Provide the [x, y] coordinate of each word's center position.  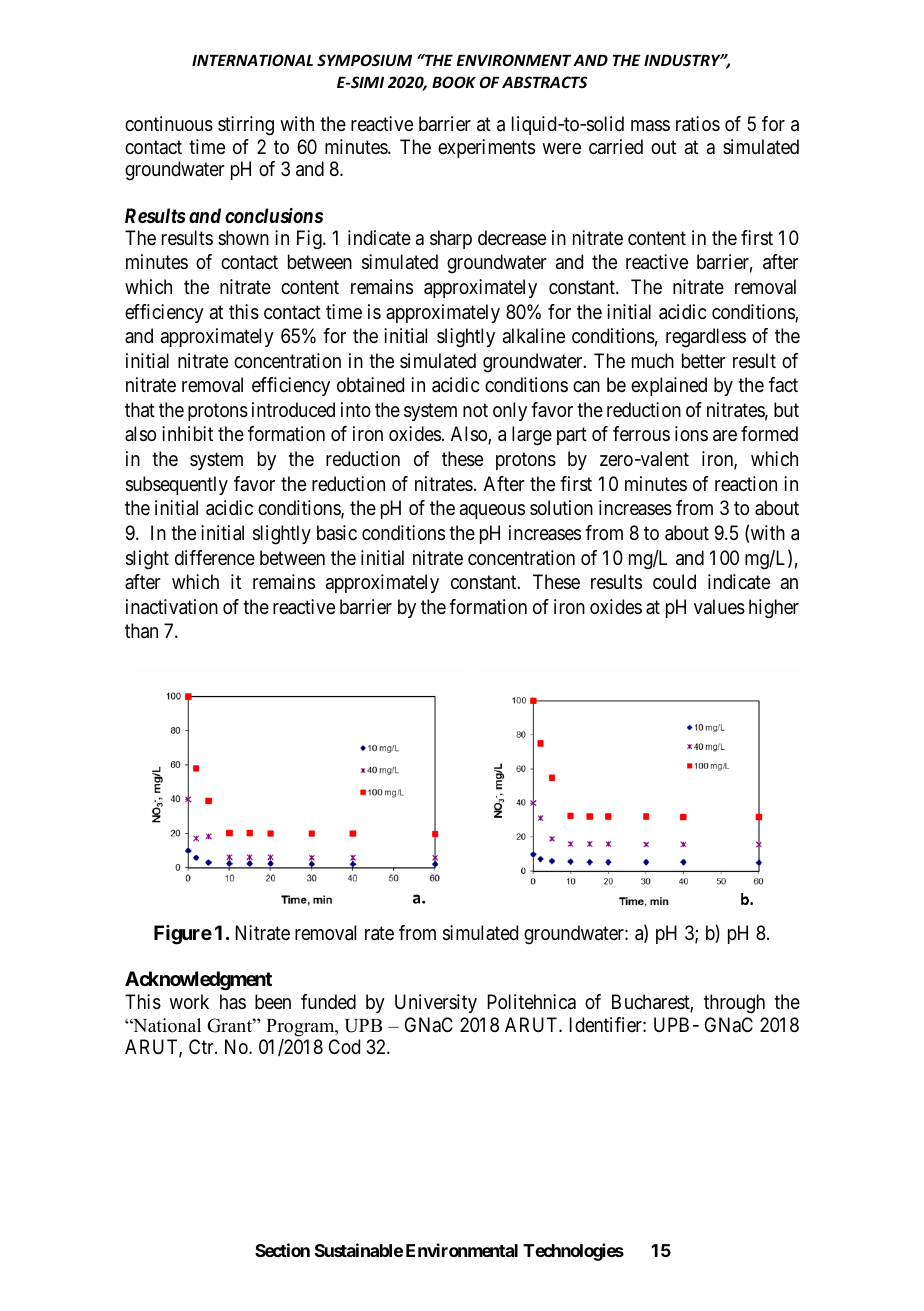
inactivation [172, 607]
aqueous [492, 511]
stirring [246, 126]
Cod [344, 1046]
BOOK [454, 82]
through [734, 1004]
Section [282, 1250]
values [719, 607]
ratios [698, 124]
